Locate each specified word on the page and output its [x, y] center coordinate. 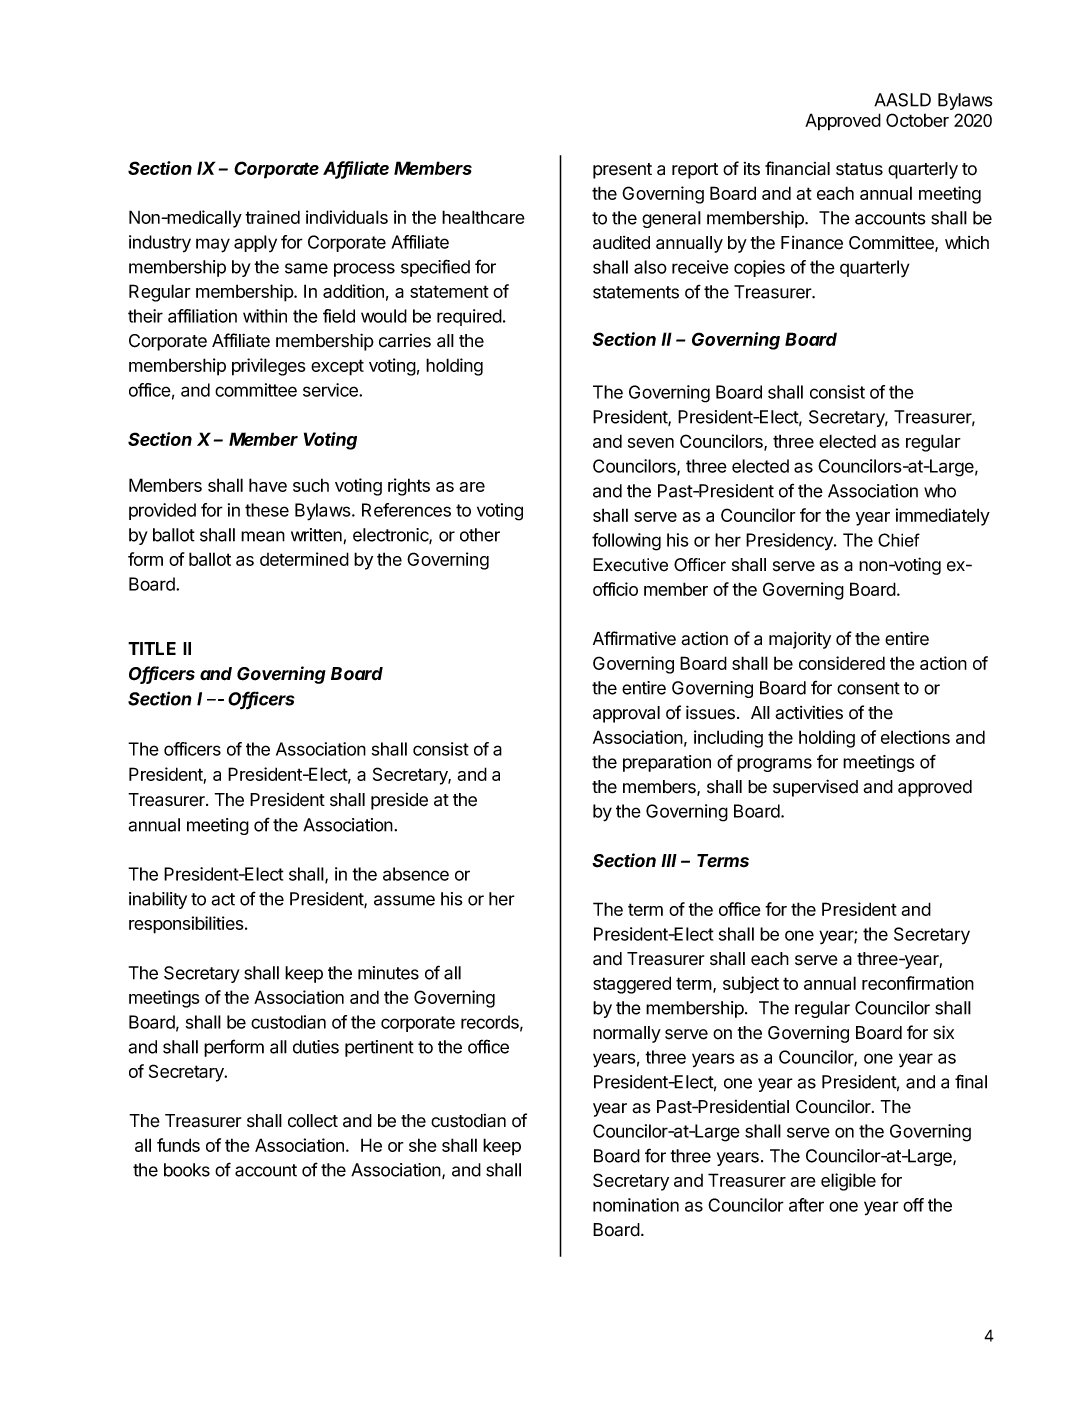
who [940, 491]
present [622, 171]
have [268, 485]
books [187, 1170]
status [859, 169]
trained [272, 217]
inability [158, 900]
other [480, 535]
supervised [815, 788]
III [669, 860]
